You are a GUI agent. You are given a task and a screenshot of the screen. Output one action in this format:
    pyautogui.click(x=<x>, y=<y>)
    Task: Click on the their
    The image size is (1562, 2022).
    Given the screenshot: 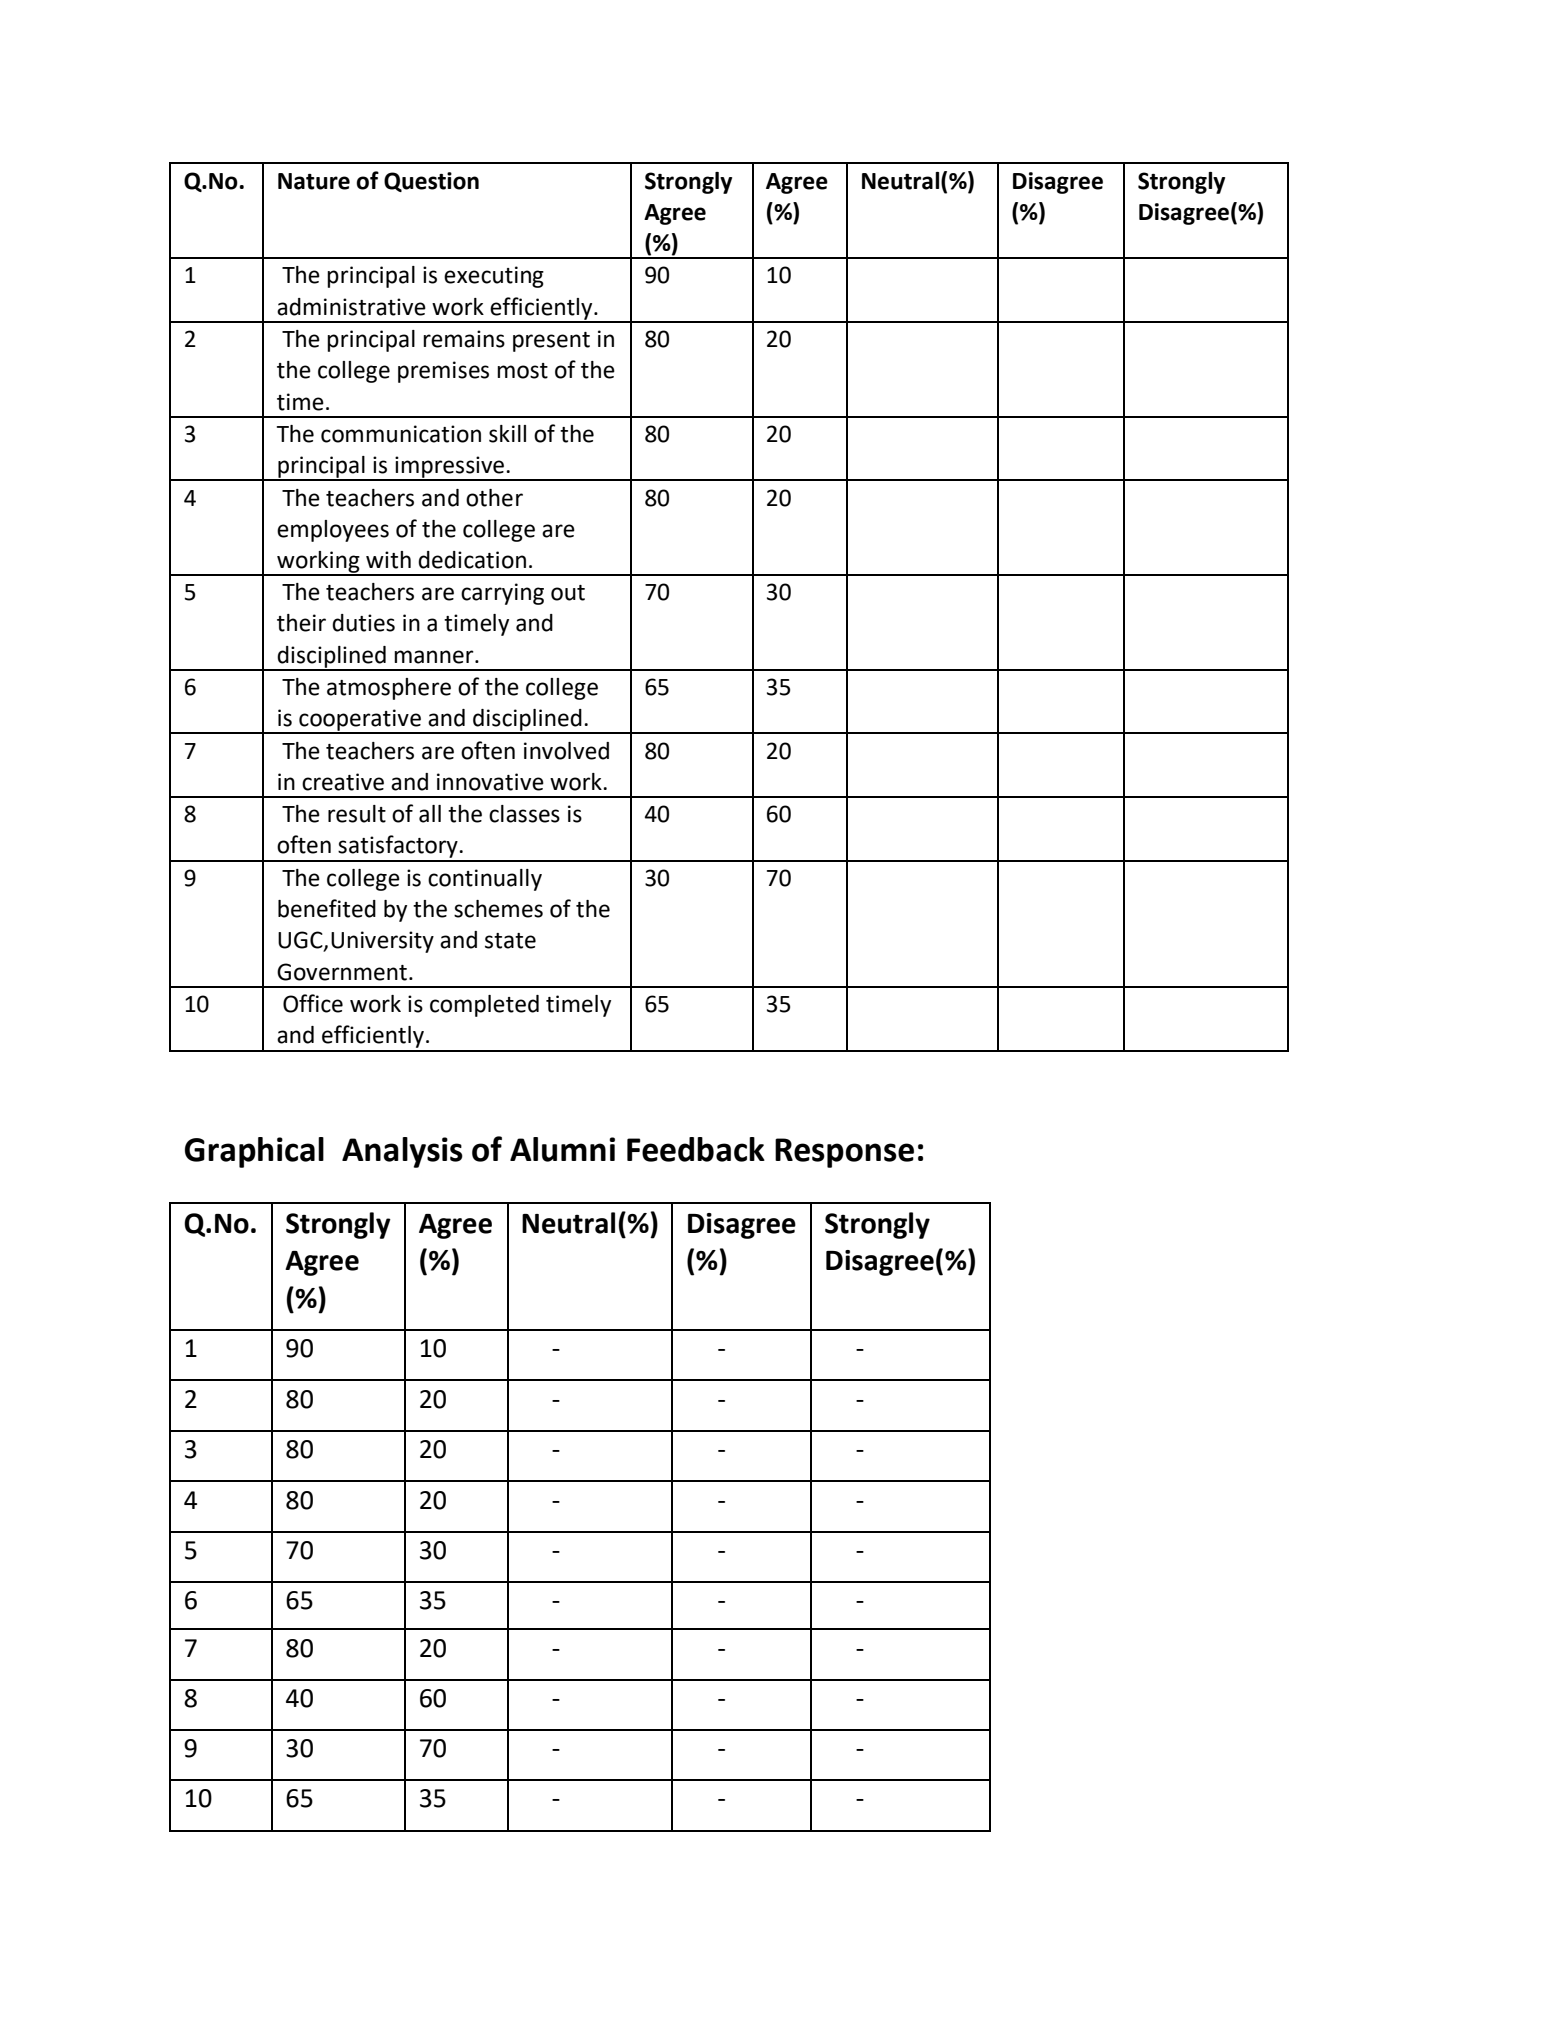 What is the action you would take?
    pyautogui.click(x=301, y=623)
